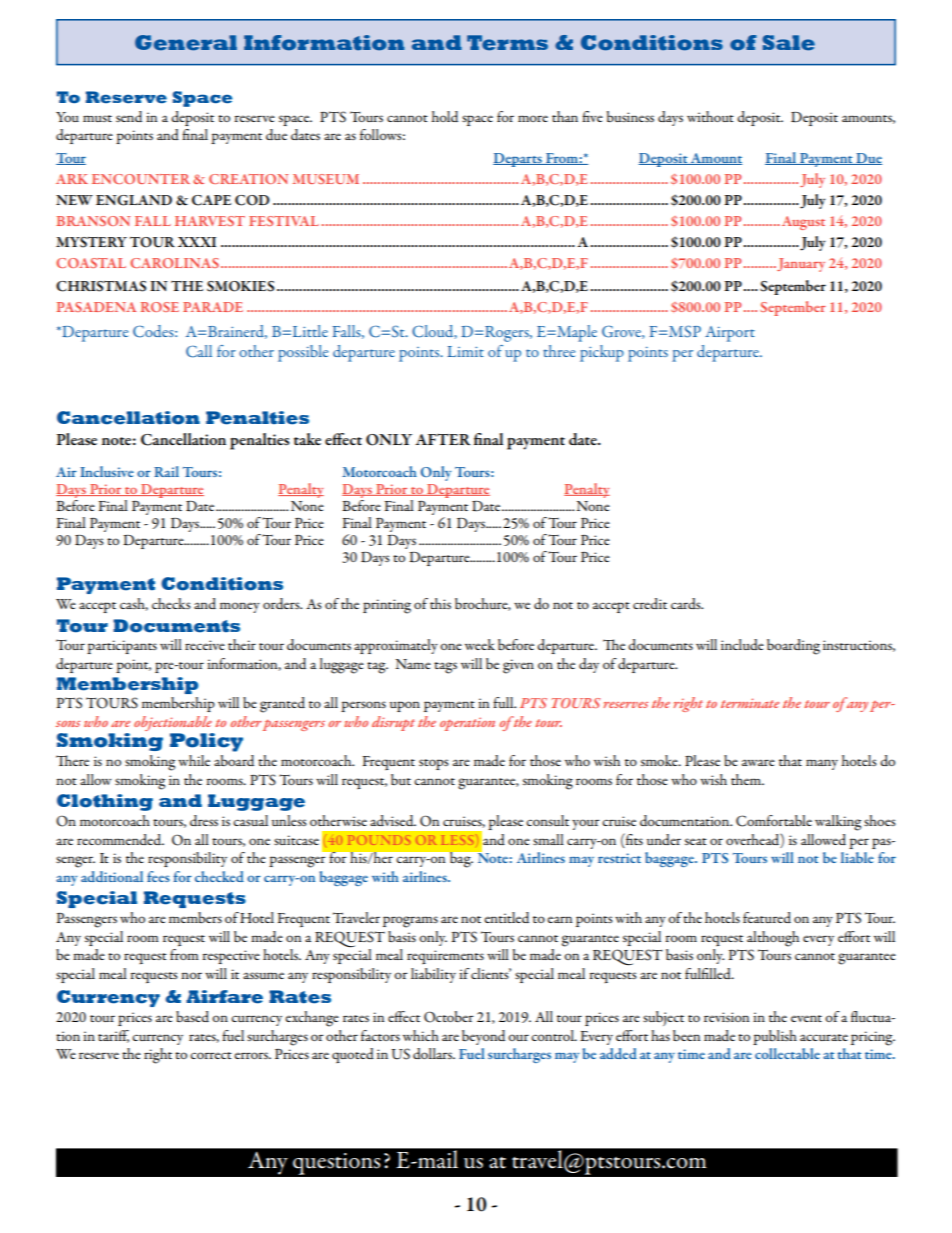 This screenshot has height=1233, width=952. What do you see at coordinates (483, 1037) in the screenshot?
I see `beyond` at bounding box center [483, 1037].
